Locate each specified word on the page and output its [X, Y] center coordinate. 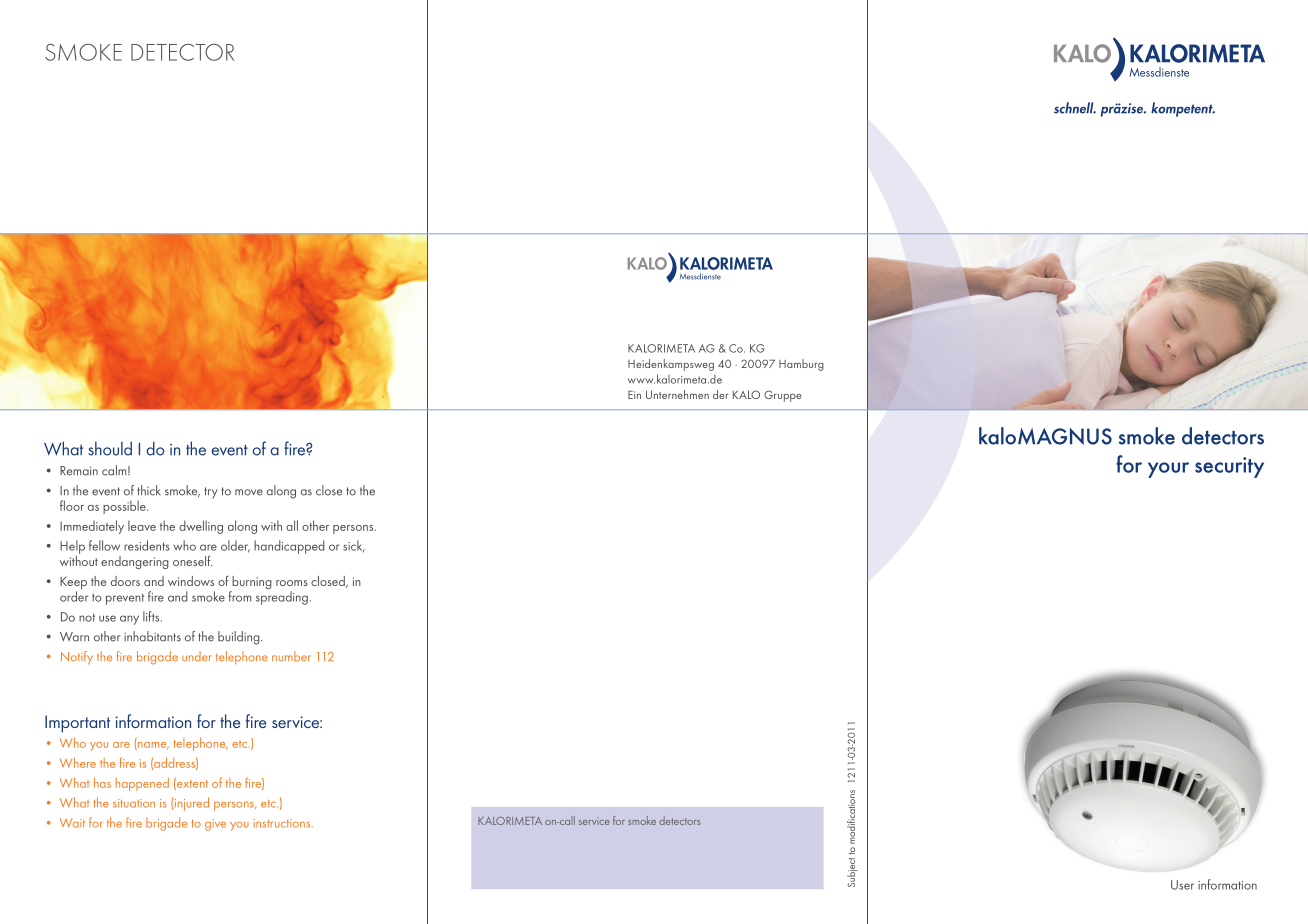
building [240, 638]
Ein [634, 394]
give [215, 825]
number [291, 656]
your [1168, 470]
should [110, 448]
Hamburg [801, 365]
